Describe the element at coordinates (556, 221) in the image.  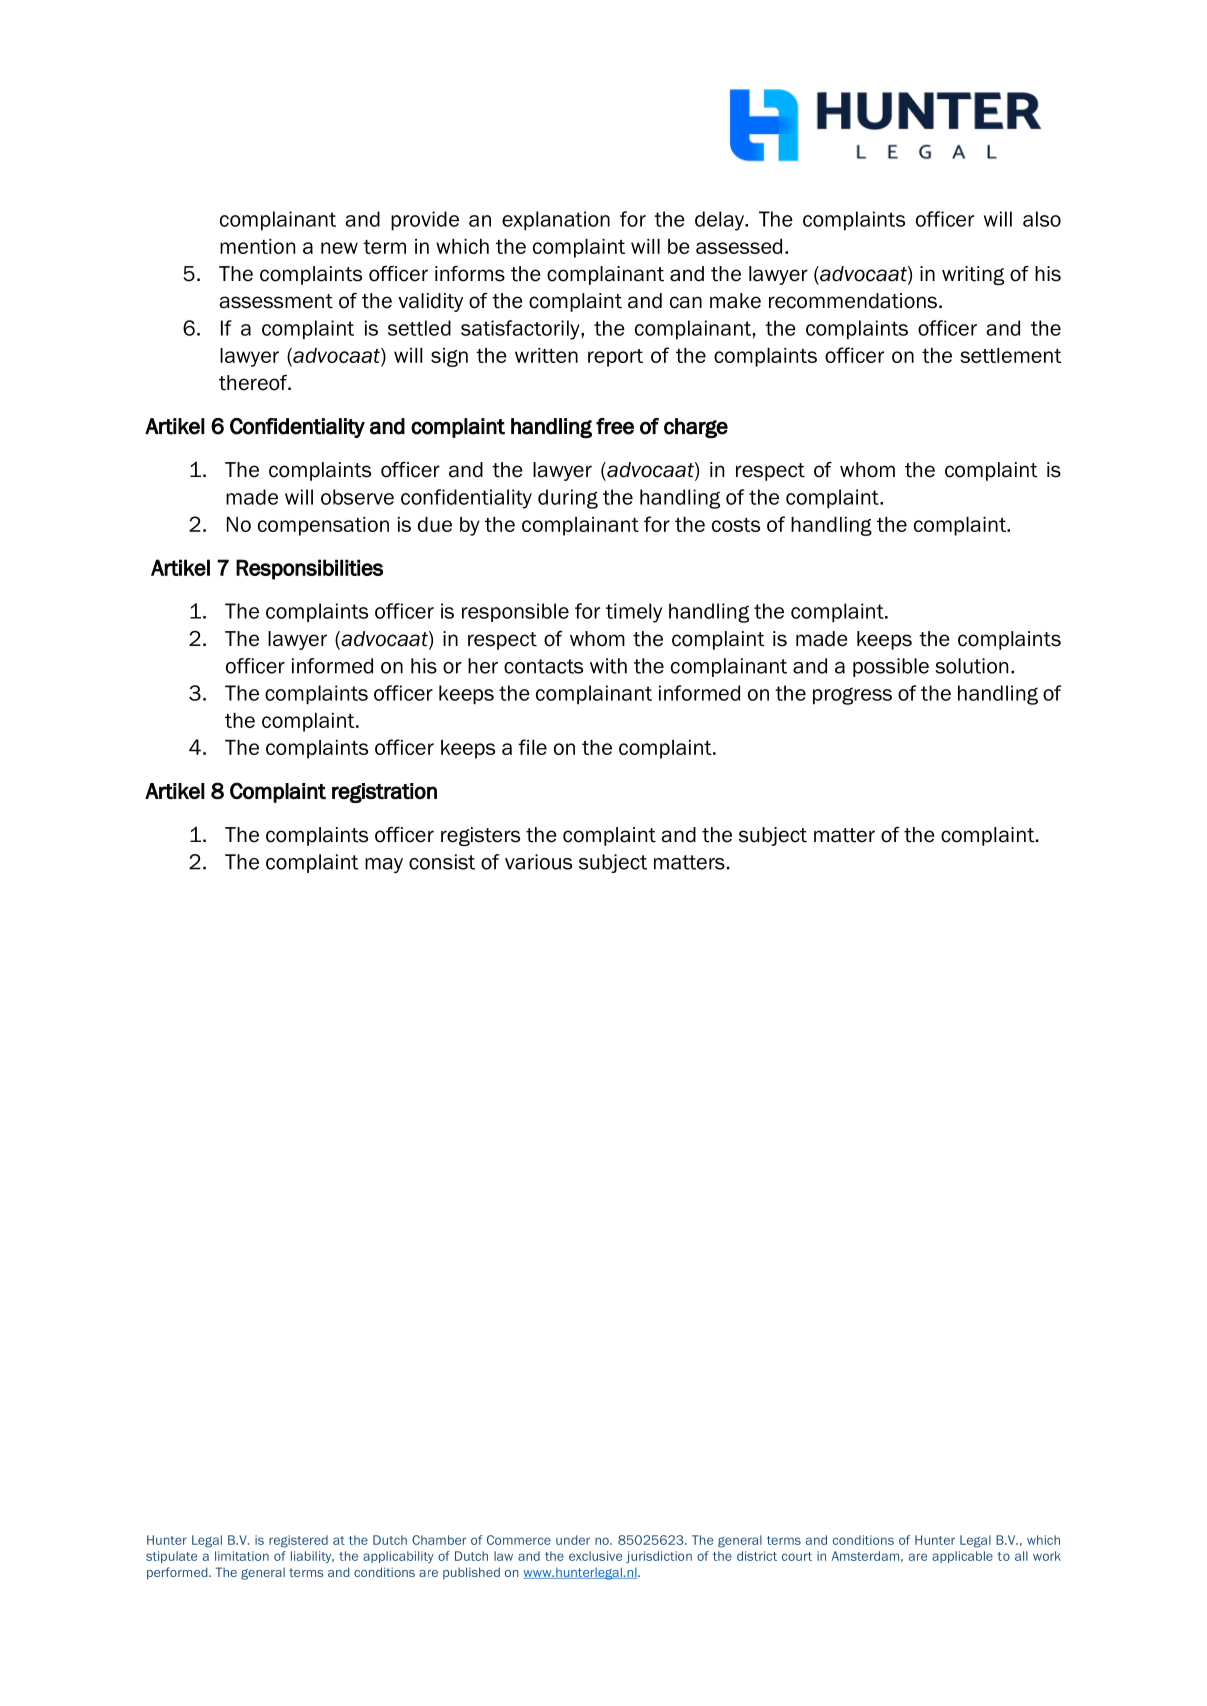
I see `explanation` at that location.
